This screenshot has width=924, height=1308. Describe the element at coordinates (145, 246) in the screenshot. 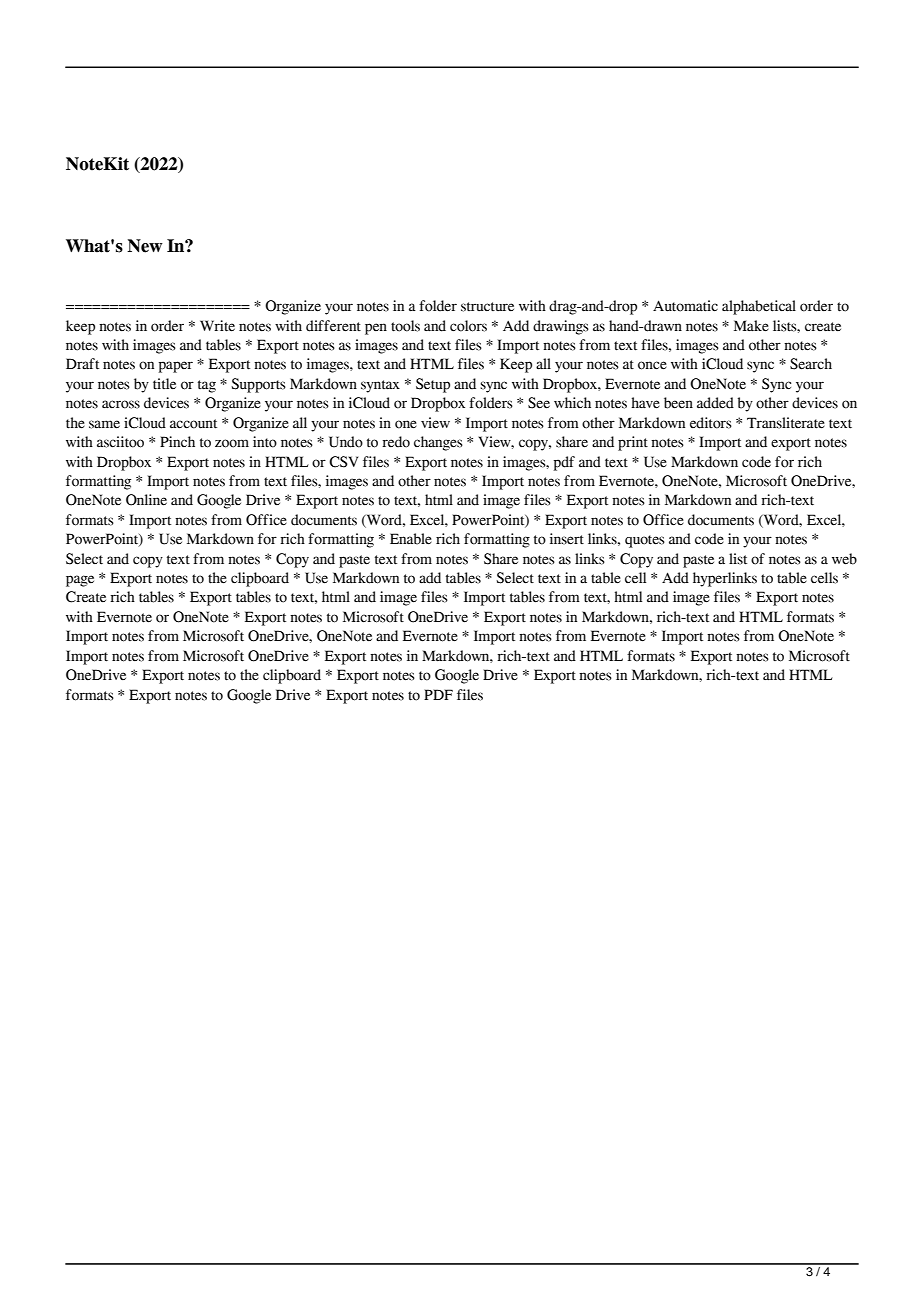

I see `New` at that location.
